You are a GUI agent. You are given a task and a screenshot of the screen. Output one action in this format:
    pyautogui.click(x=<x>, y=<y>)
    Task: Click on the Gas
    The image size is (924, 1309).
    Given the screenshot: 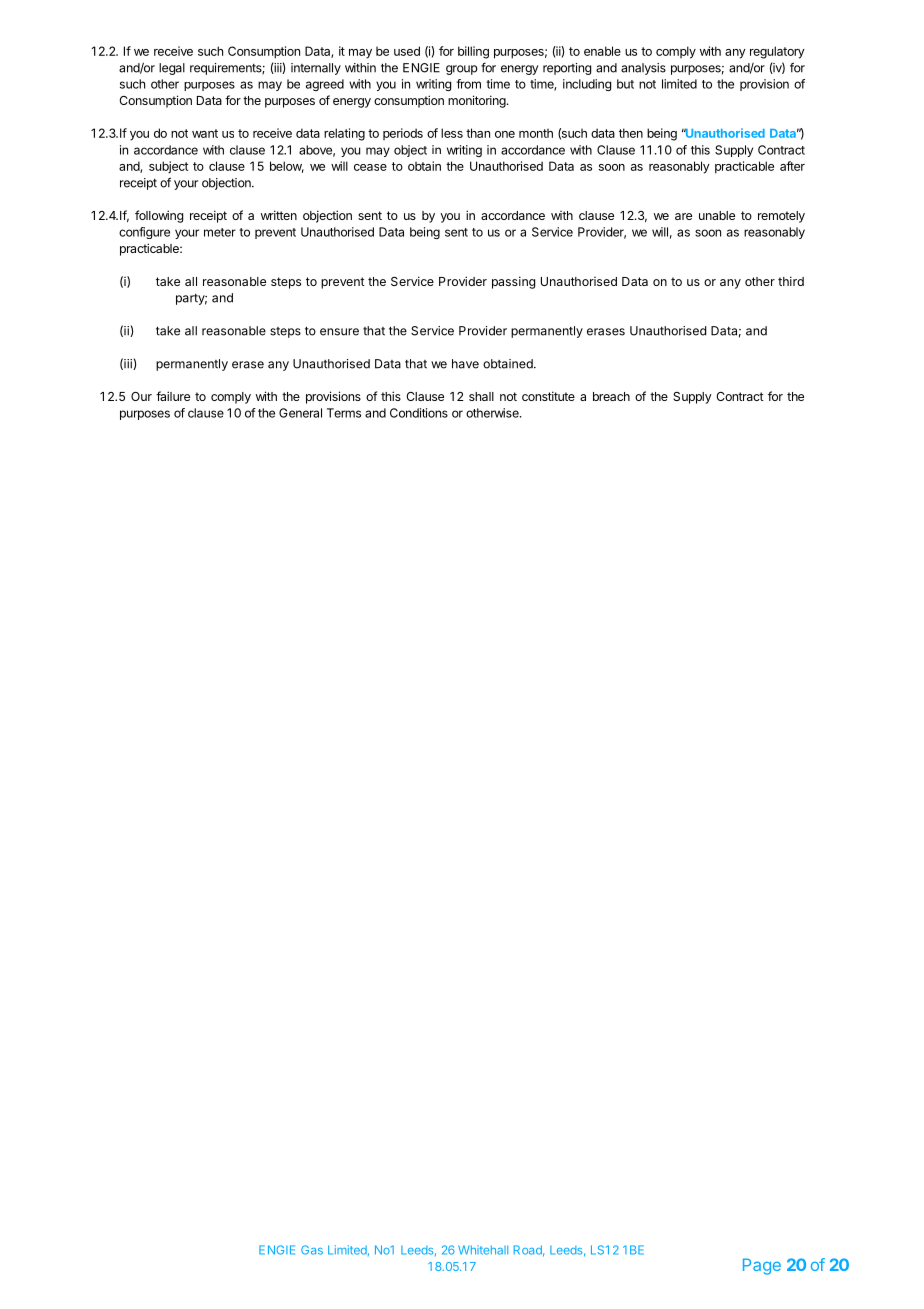 What is the action you would take?
    pyautogui.click(x=312, y=1250)
